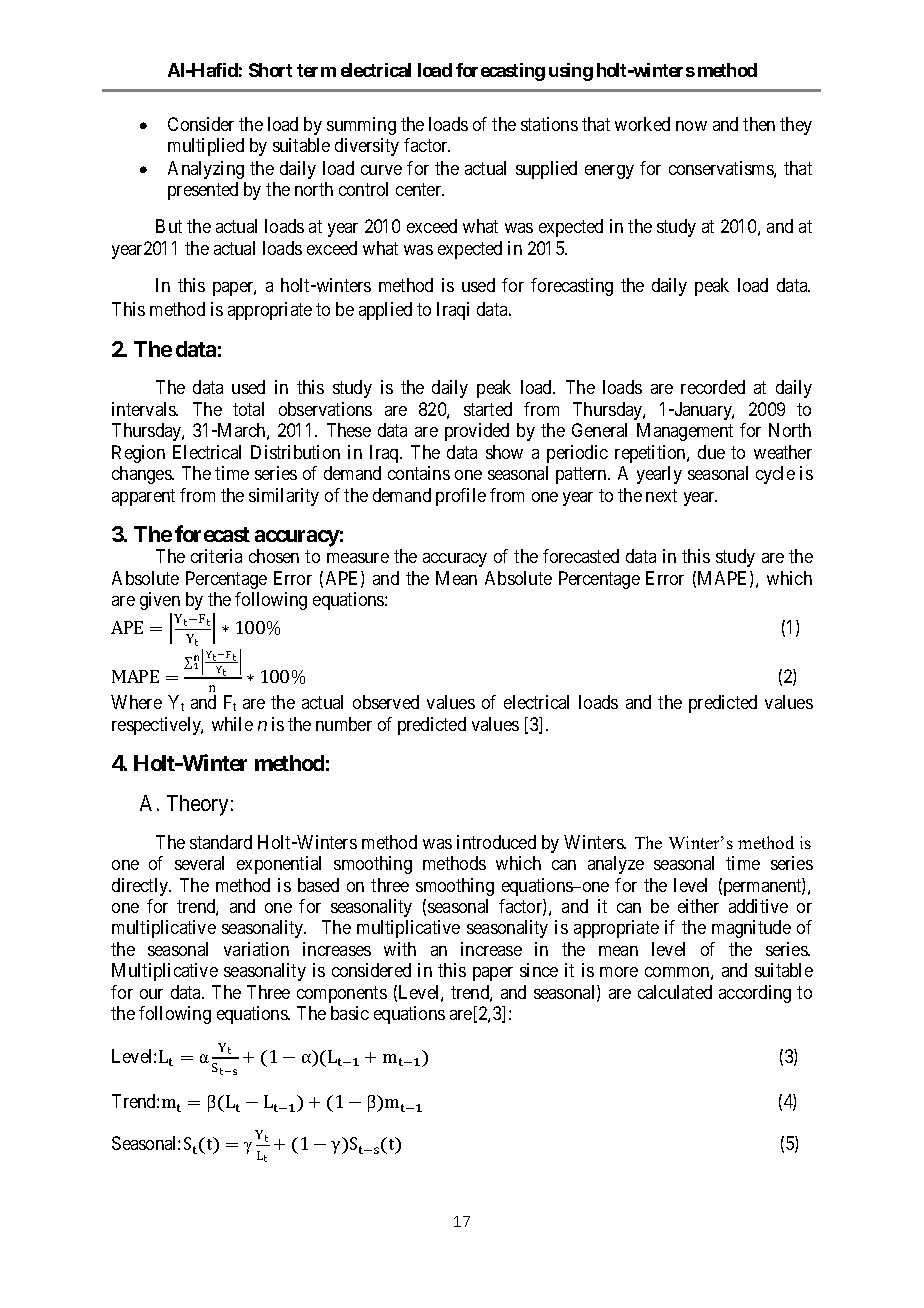  Describe the element at coordinates (386, 702) in the screenshot. I see `observed` at that location.
